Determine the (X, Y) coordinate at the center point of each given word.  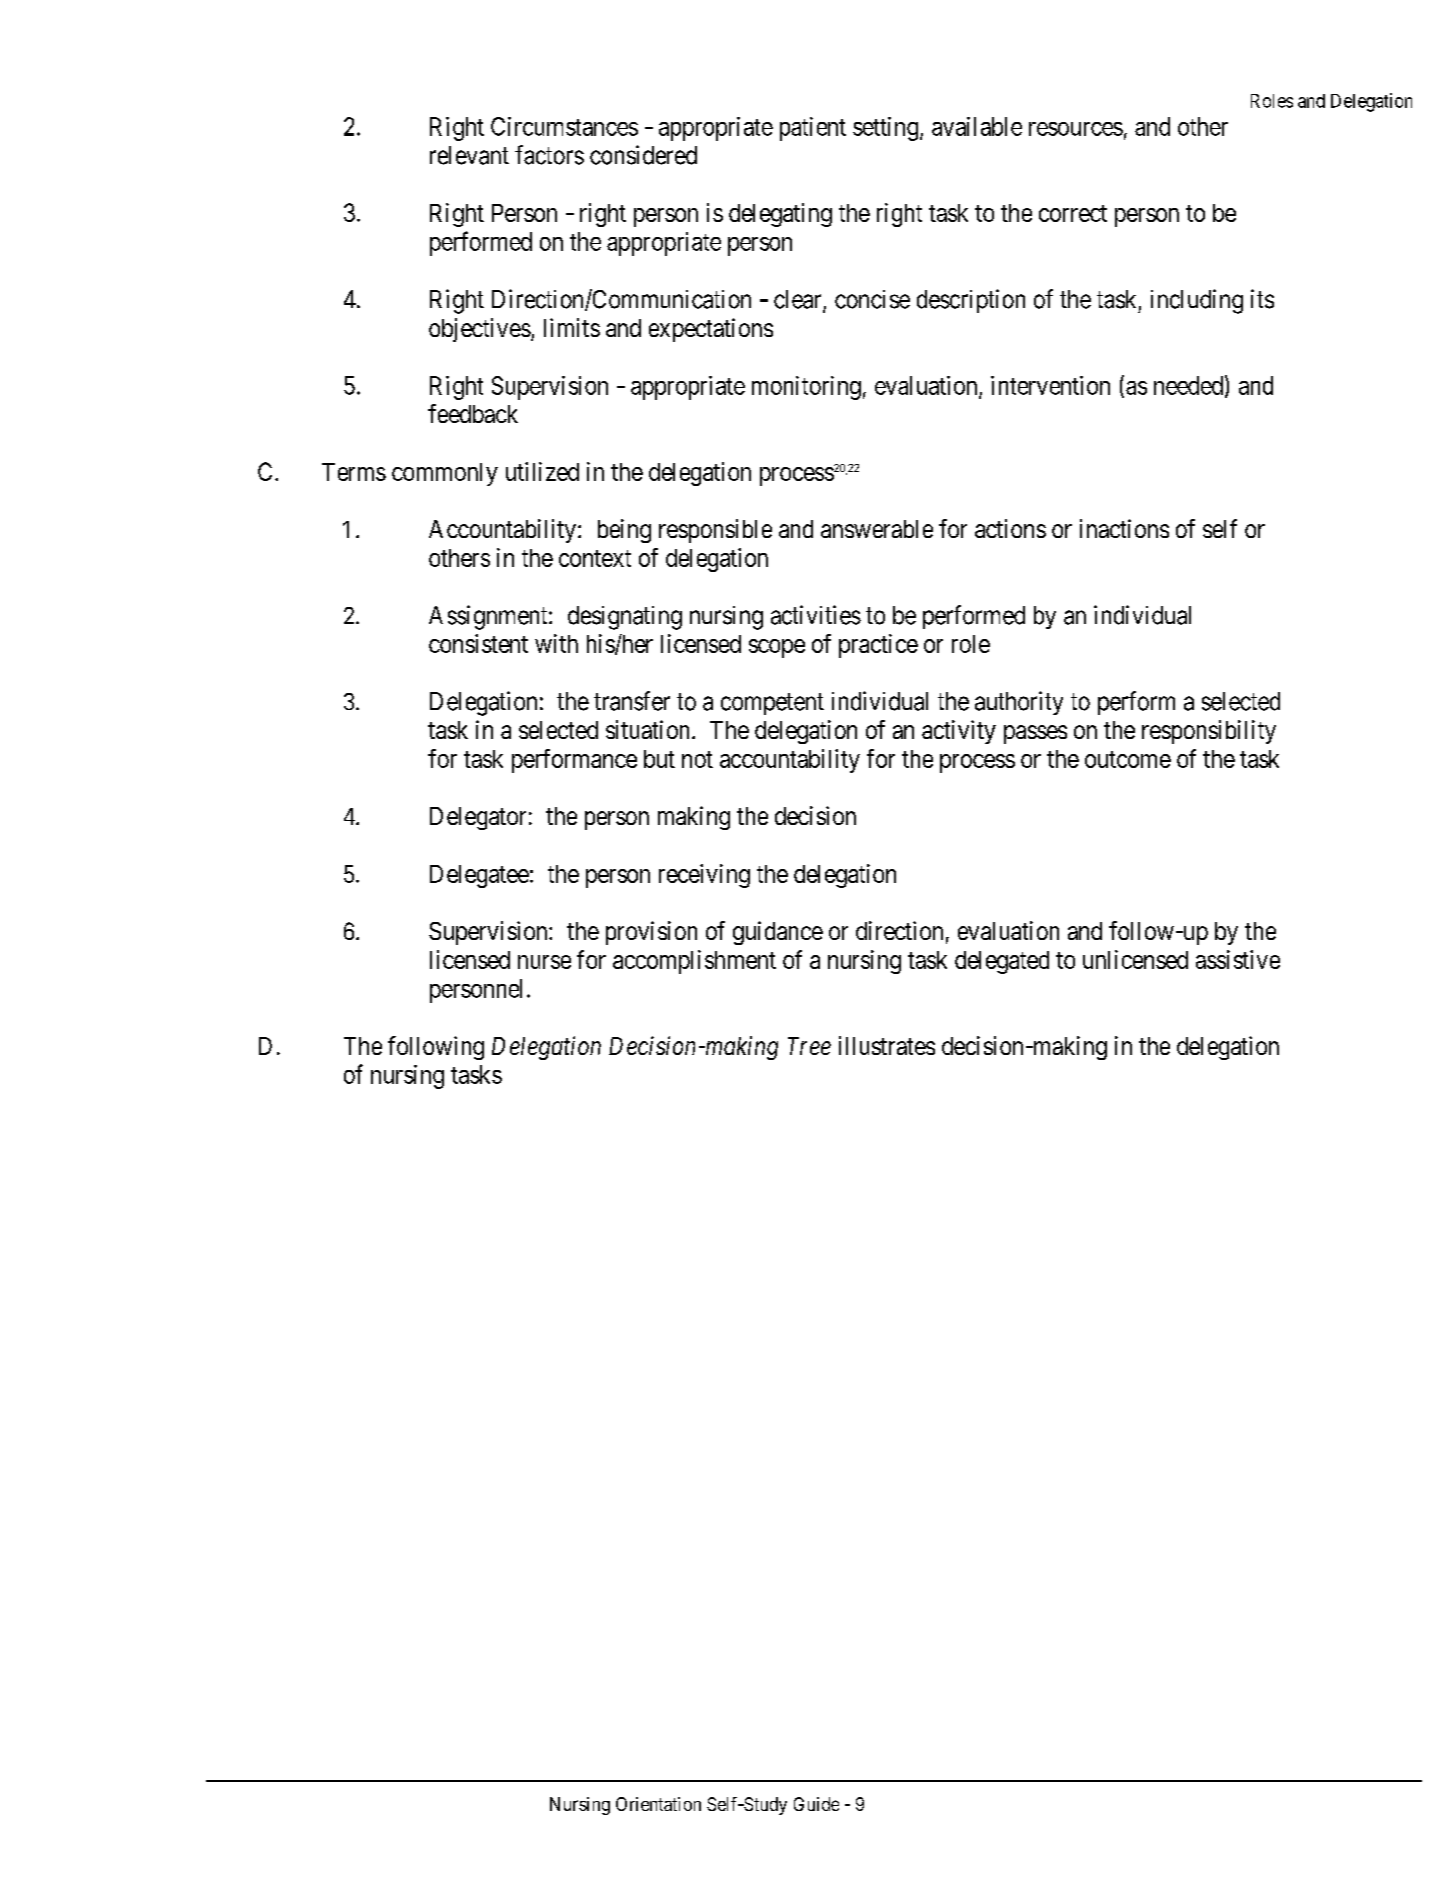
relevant (469, 155)
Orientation (658, 1804)
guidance (778, 933)
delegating (780, 215)
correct (1073, 213)
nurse (544, 962)
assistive (1238, 959)
